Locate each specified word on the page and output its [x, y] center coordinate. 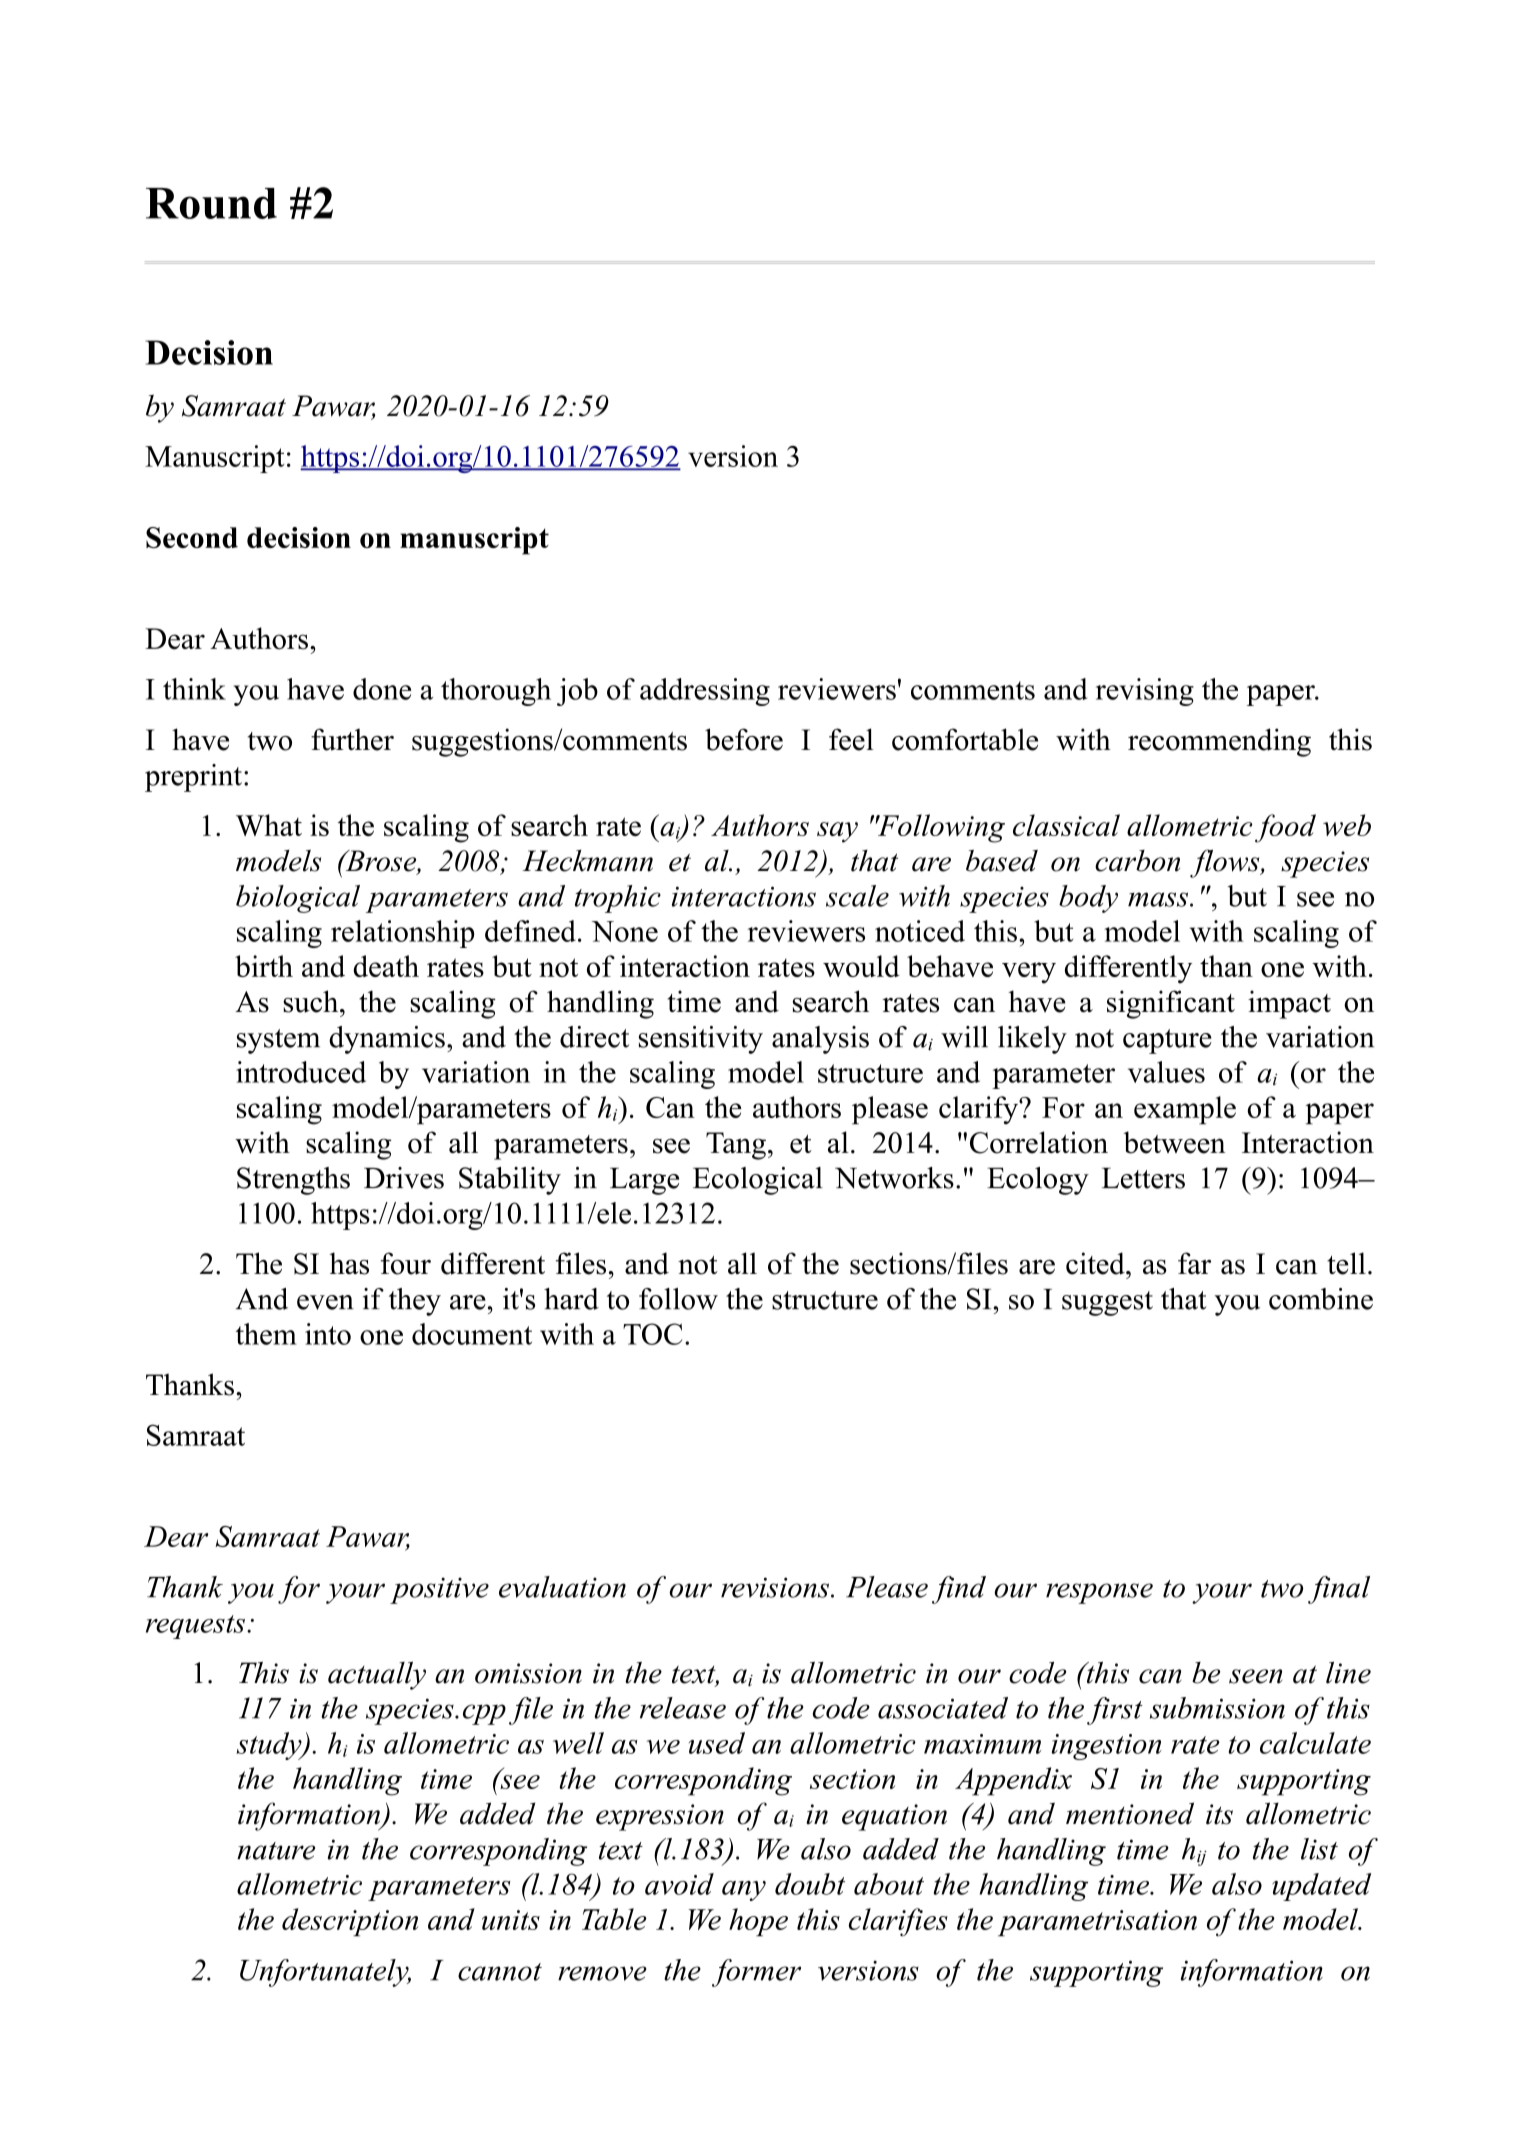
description [350, 1922]
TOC [653, 1334]
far [1194, 1263]
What [269, 825]
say [837, 832]
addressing [705, 692]
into [328, 1334]
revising [1145, 692]
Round [211, 203]
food [1285, 828]
